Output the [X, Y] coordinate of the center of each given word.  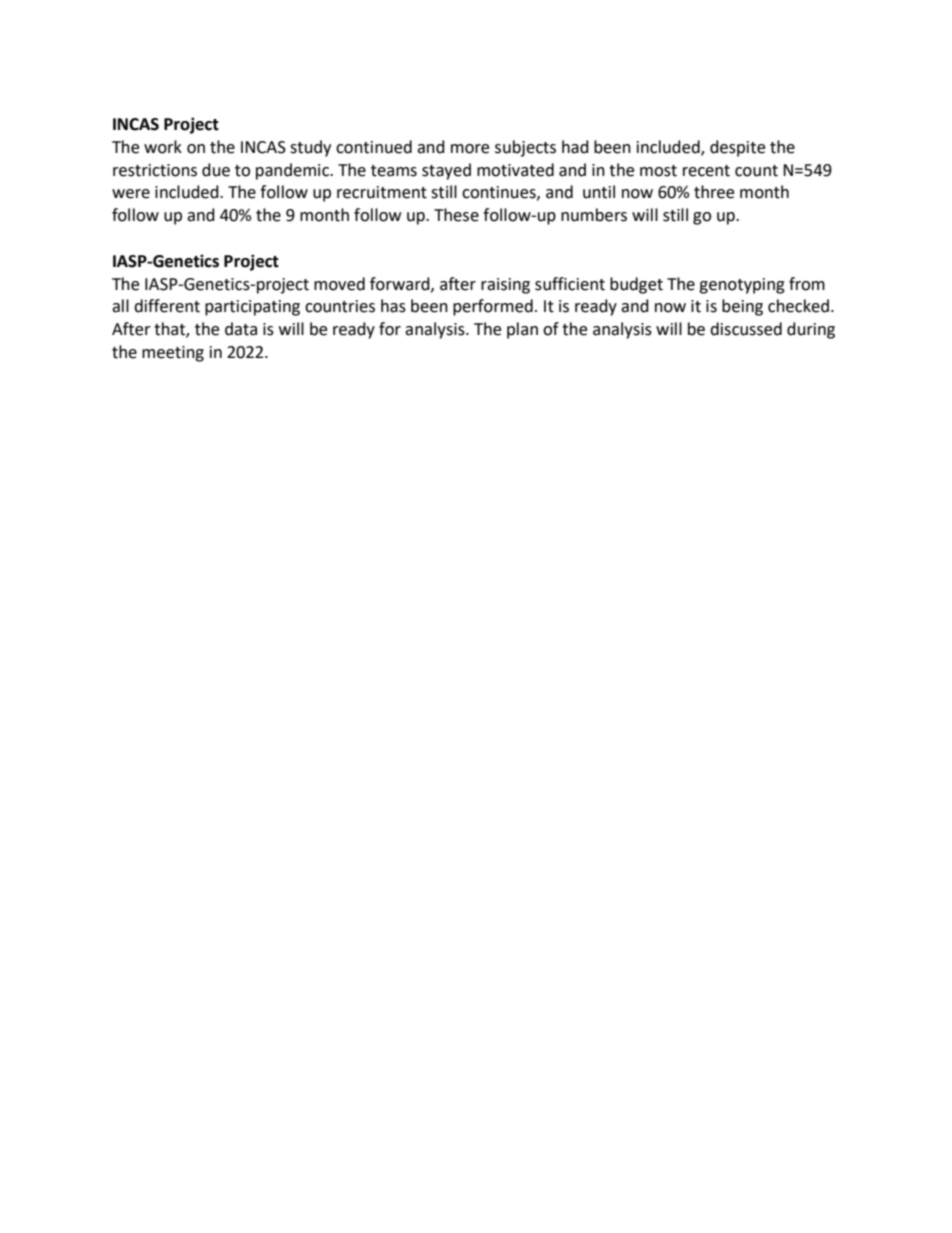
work [163, 147]
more [470, 149]
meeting [173, 354]
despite [737, 148]
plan [522, 330]
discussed [746, 329]
